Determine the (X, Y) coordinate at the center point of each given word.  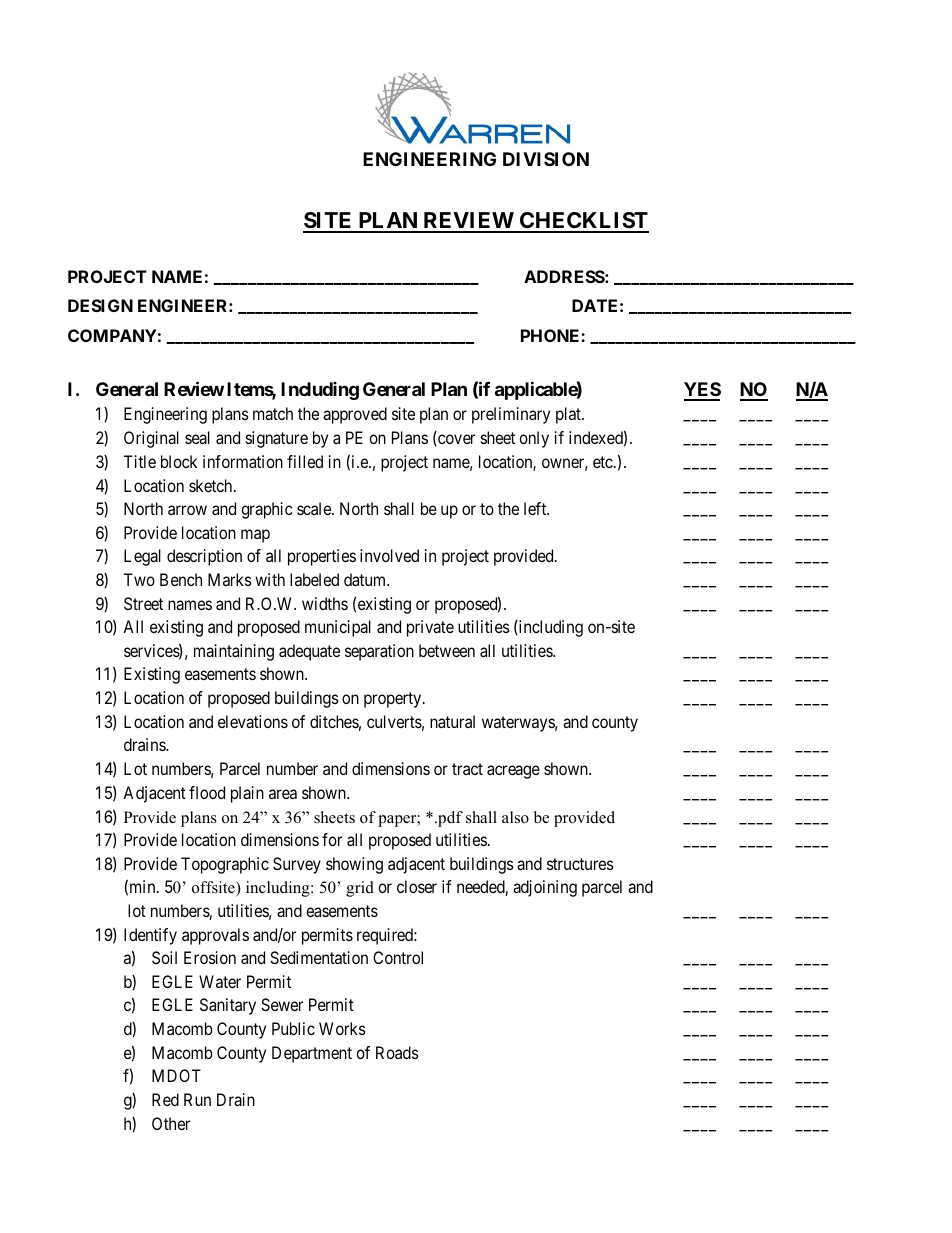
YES (702, 391)
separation (379, 652)
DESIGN (100, 305)
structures (580, 864)
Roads (397, 1052)
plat (569, 415)
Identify (150, 936)
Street (143, 603)
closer (417, 886)
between (447, 650)
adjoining (545, 888)
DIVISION (546, 159)
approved (355, 415)
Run (197, 1099)
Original (151, 439)
